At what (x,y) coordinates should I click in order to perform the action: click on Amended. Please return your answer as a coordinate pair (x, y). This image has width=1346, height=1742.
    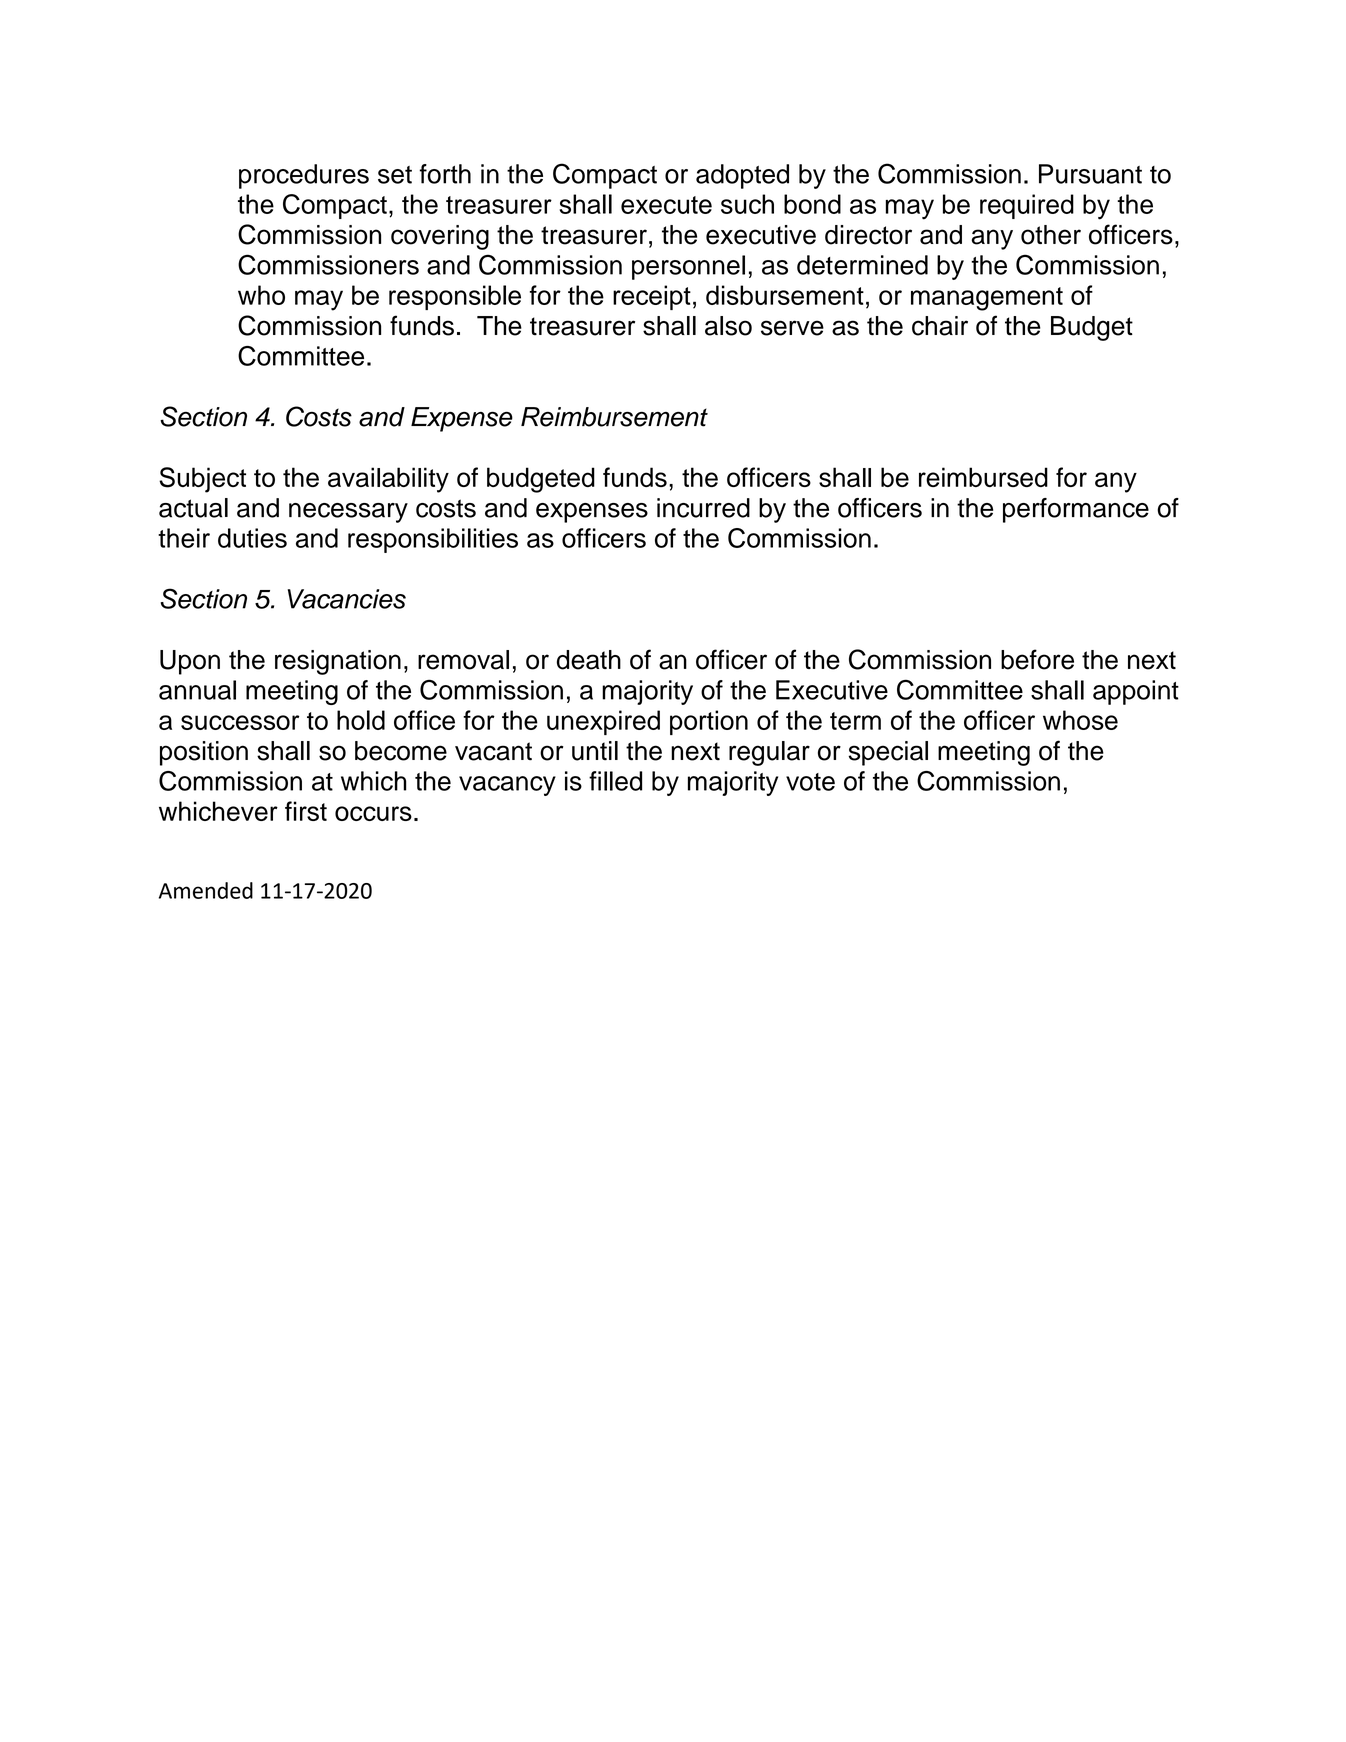
    Looking at the image, I should click on (206, 890).
